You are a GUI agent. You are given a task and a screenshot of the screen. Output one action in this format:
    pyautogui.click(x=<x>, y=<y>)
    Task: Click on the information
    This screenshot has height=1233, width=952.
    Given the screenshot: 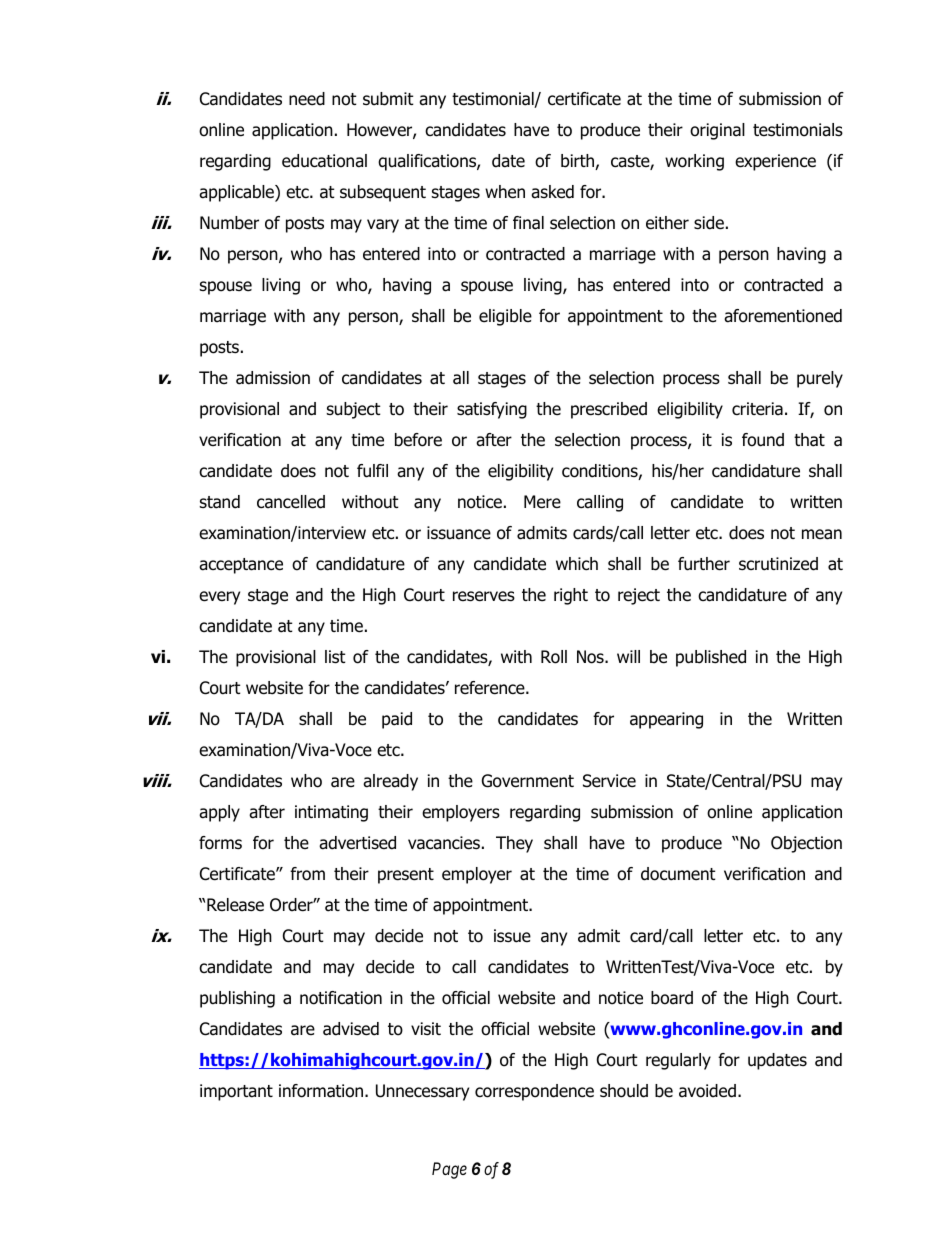 What is the action you would take?
    pyautogui.click(x=322, y=1091)
